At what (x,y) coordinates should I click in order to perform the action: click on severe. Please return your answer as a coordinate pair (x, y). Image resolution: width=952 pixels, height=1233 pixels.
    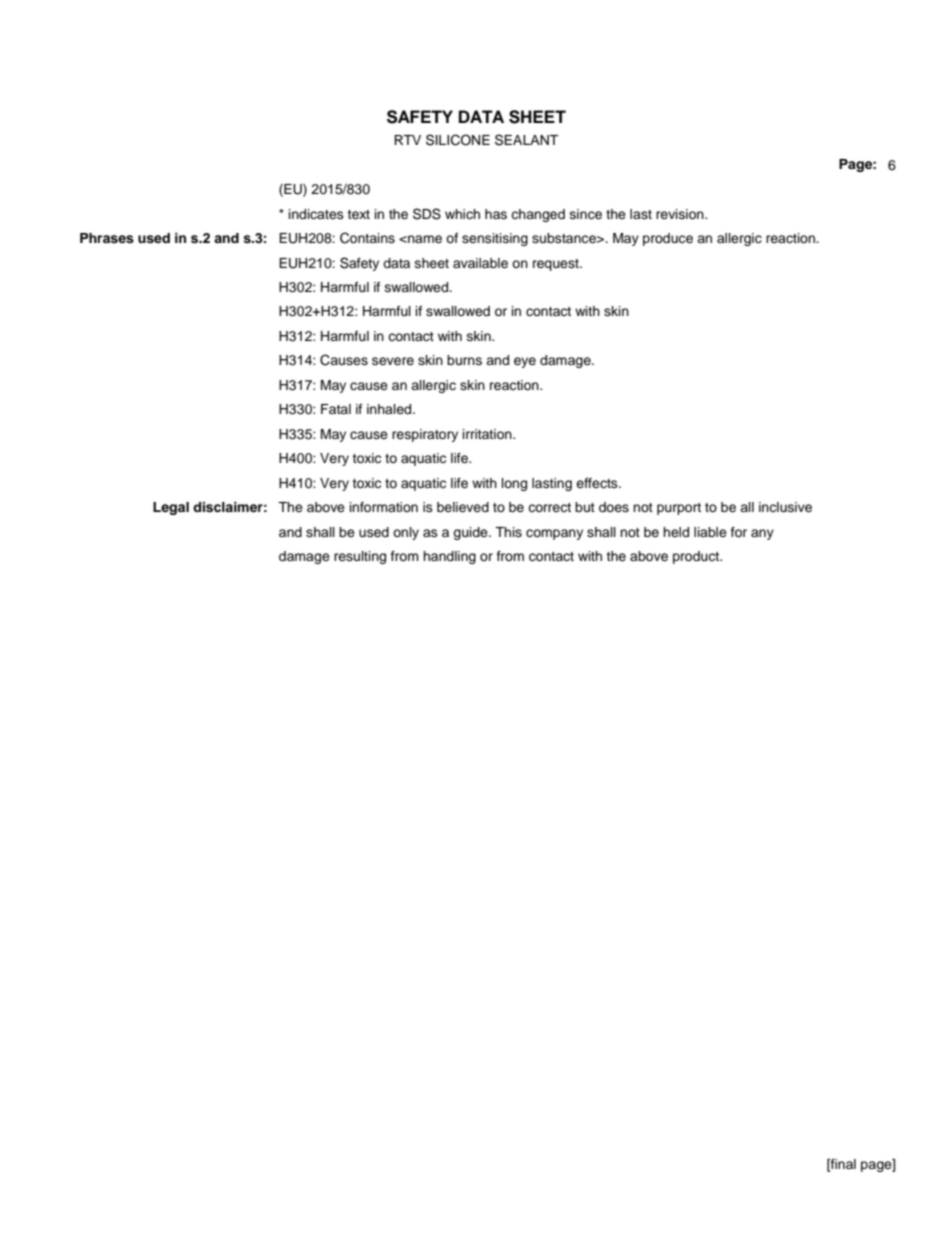
    Looking at the image, I should click on (393, 361).
